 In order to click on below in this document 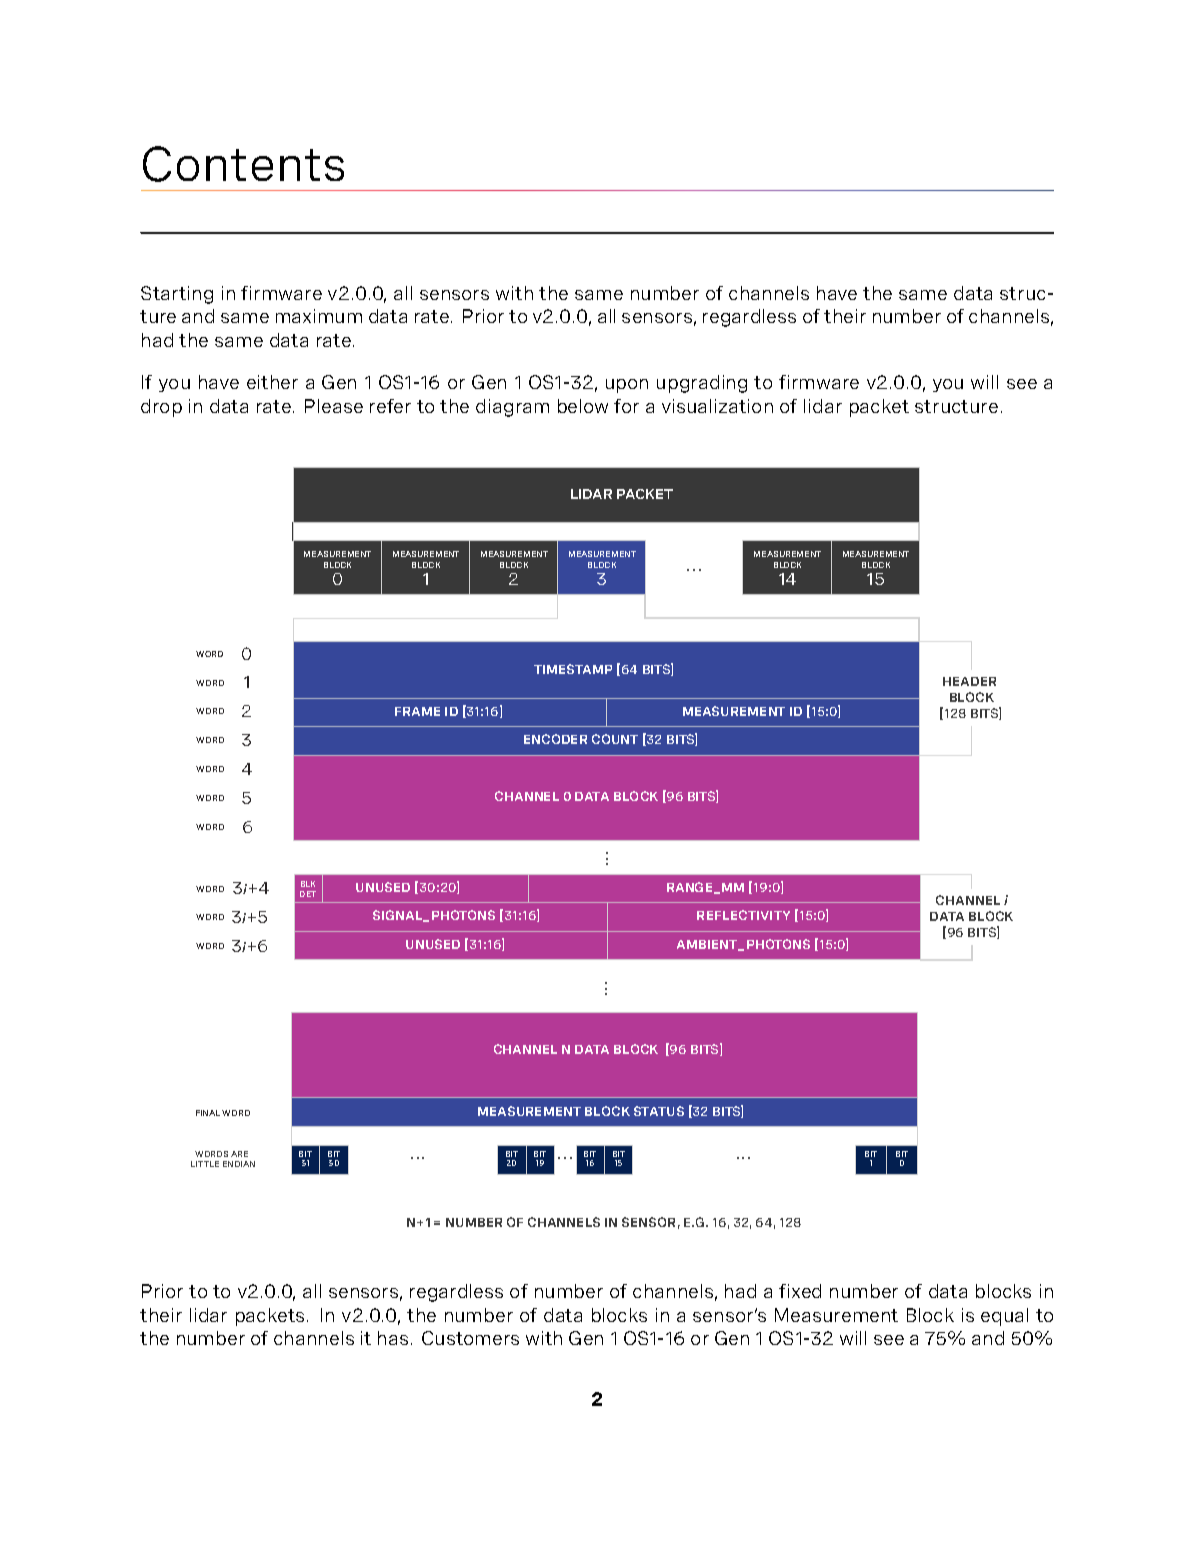, I will do `click(583, 406)`.
